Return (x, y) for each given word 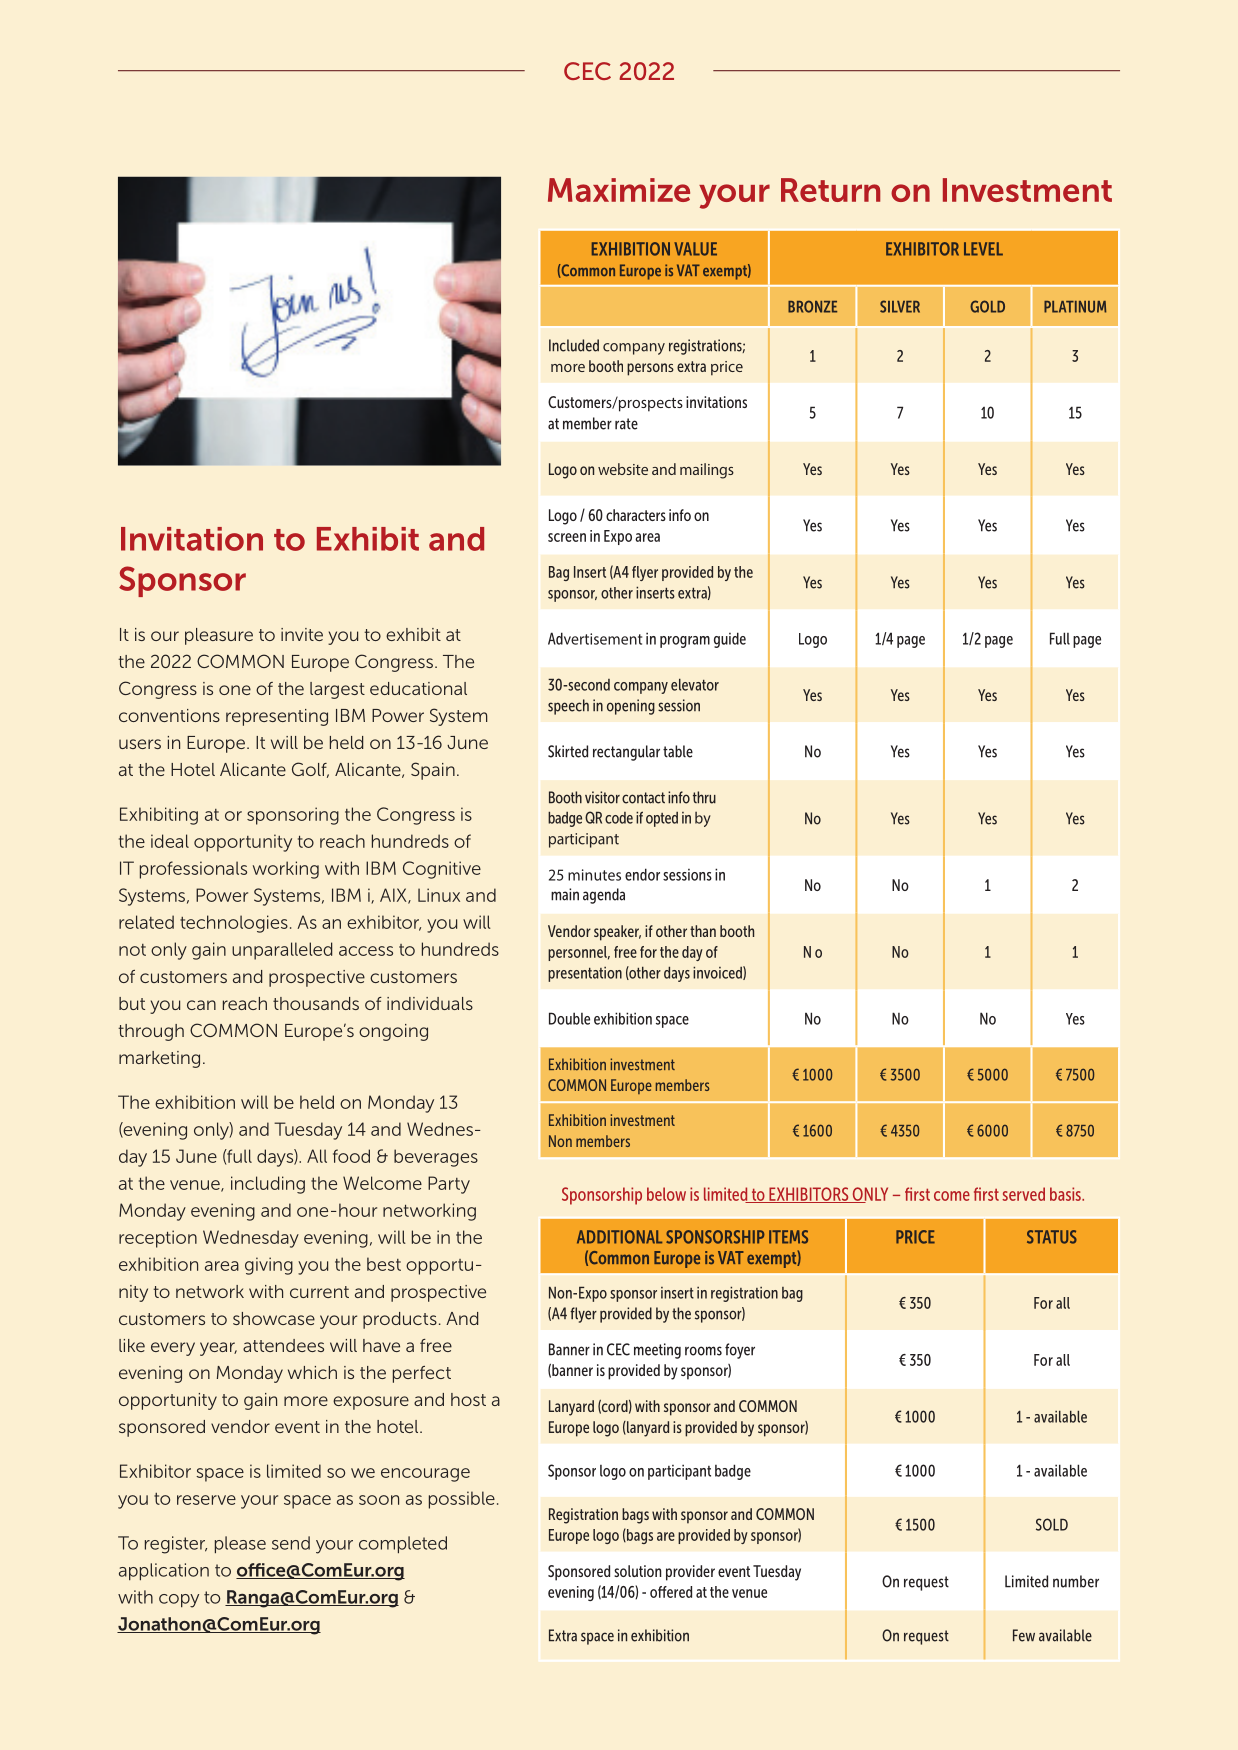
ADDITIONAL (619, 1237)
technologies (234, 924)
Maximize (619, 190)
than (703, 931)
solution (637, 1571)
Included (574, 345)
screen (567, 537)
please (240, 1544)
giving (269, 1266)
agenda (604, 896)
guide (730, 640)
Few (1024, 1635)
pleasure (219, 636)
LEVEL (983, 249)
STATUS (1052, 1237)
